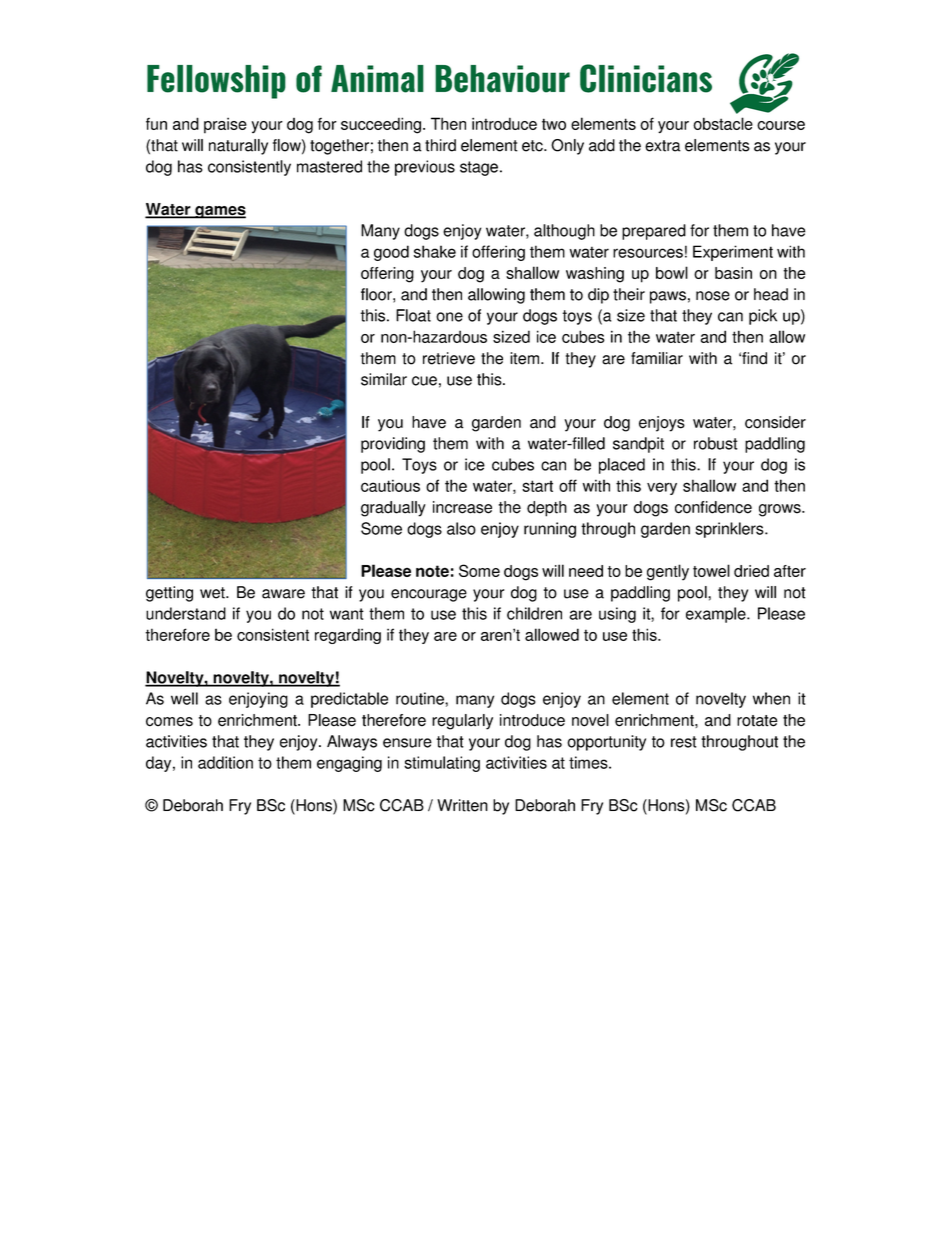 The image size is (952, 1233). Describe the element at coordinates (723, 123) in the screenshot. I see `obstacle` at that location.
